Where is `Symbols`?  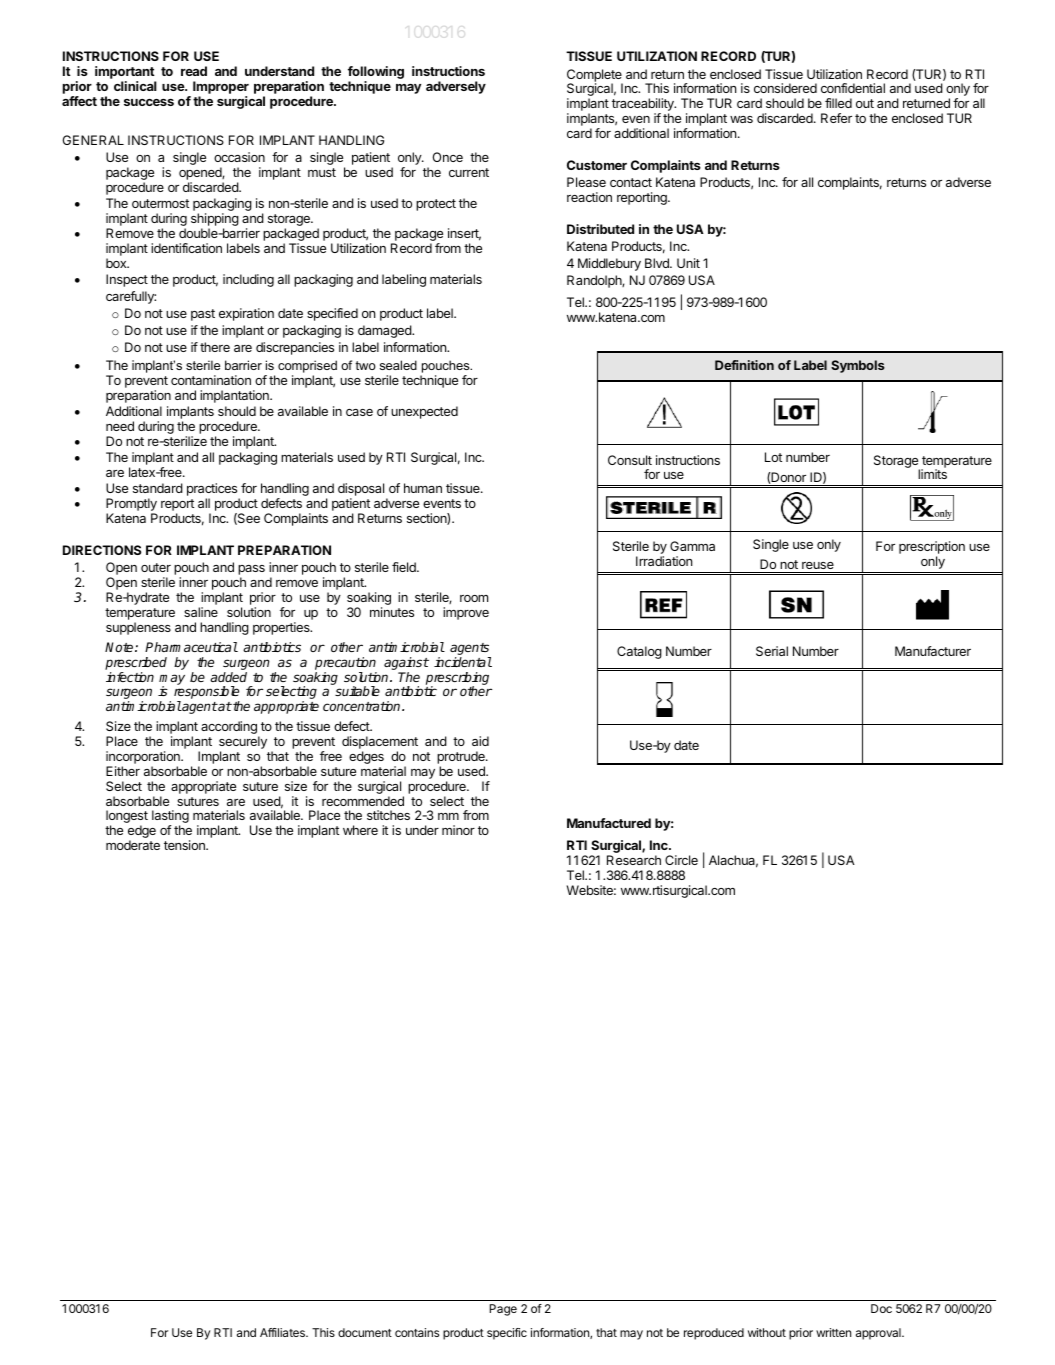
Symbols is located at coordinates (858, 366).
